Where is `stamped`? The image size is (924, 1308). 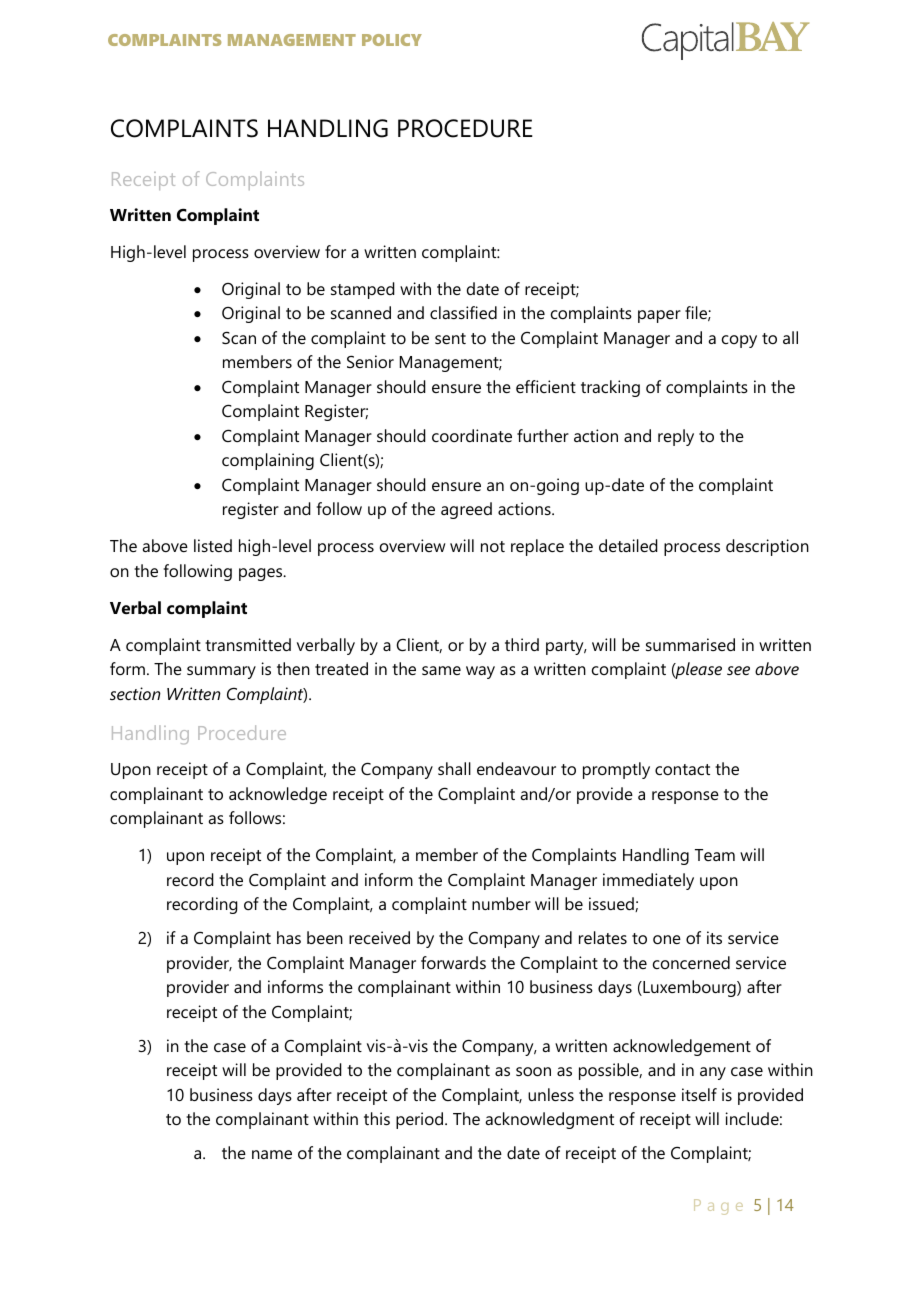
stamped is located at coordinates (363, 290).
